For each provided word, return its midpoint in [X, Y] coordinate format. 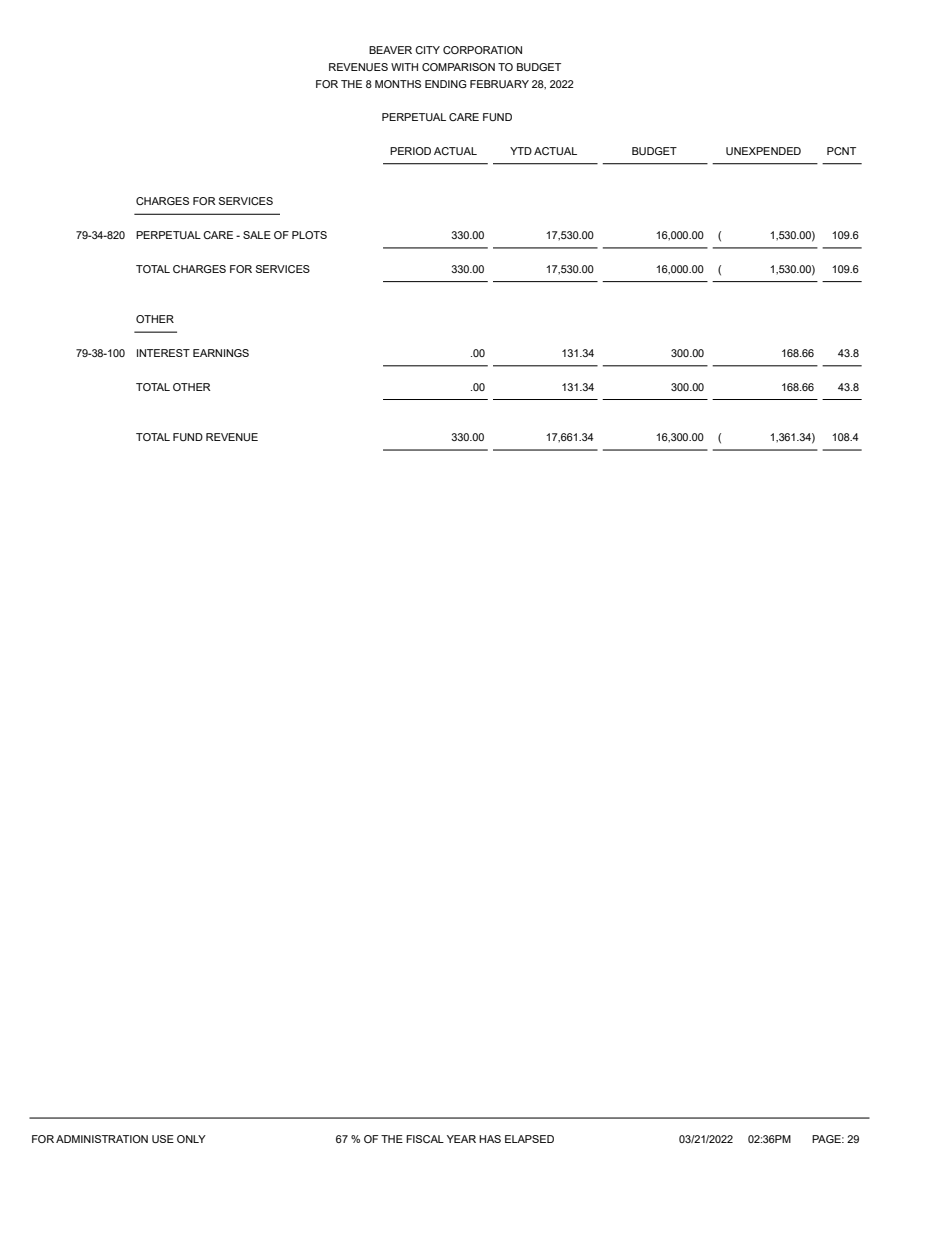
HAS [490, 1139]
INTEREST [163, 353]
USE [163, 1139]
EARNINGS [221, 353]
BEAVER [390, 50]
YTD [521, 151]
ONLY [191, 1139]
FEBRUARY [499, 84]
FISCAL [425, 1139]
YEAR [461, 1139]
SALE [257, 235]
